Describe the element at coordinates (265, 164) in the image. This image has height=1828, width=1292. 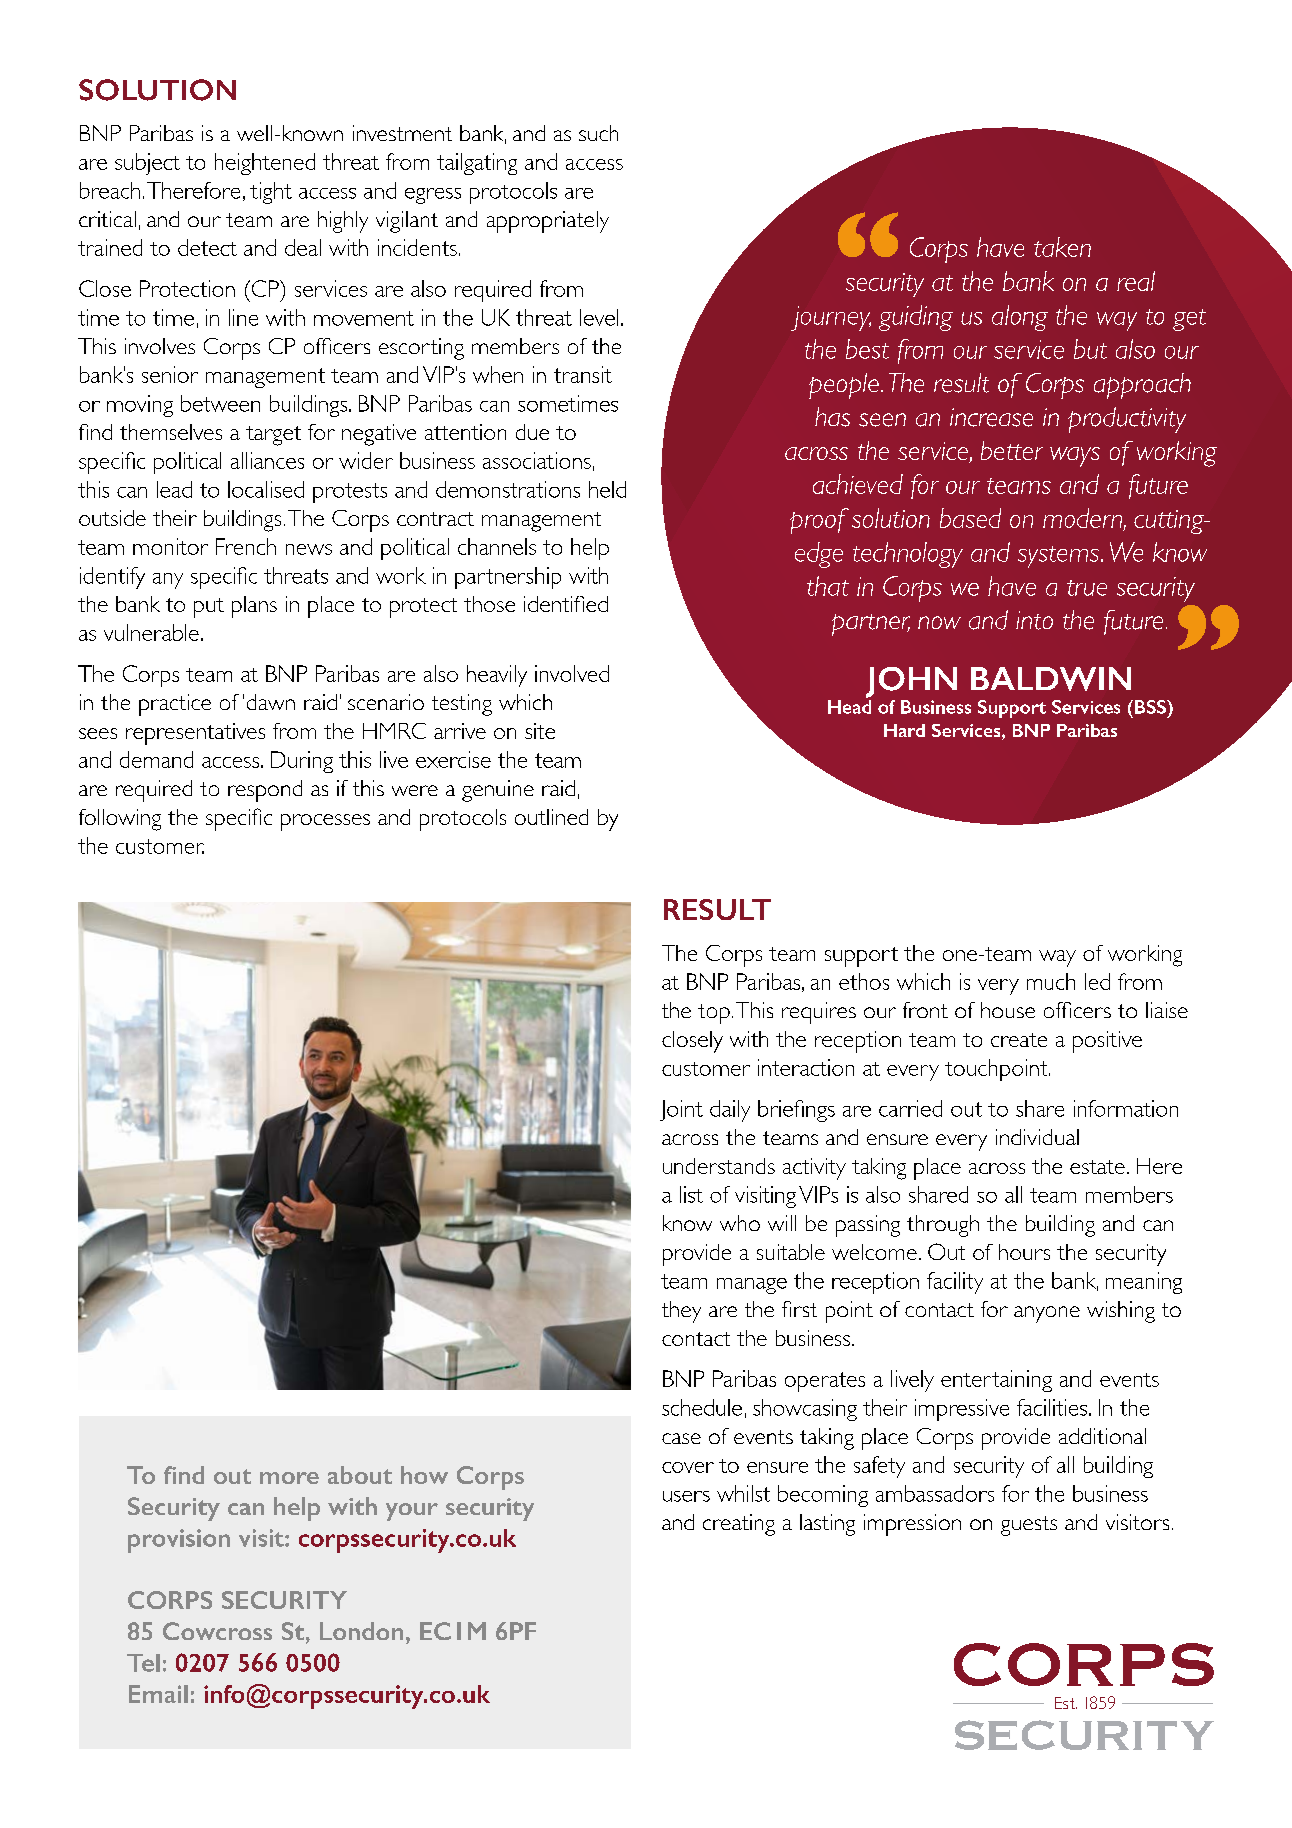
I see `heightened` at that location.
